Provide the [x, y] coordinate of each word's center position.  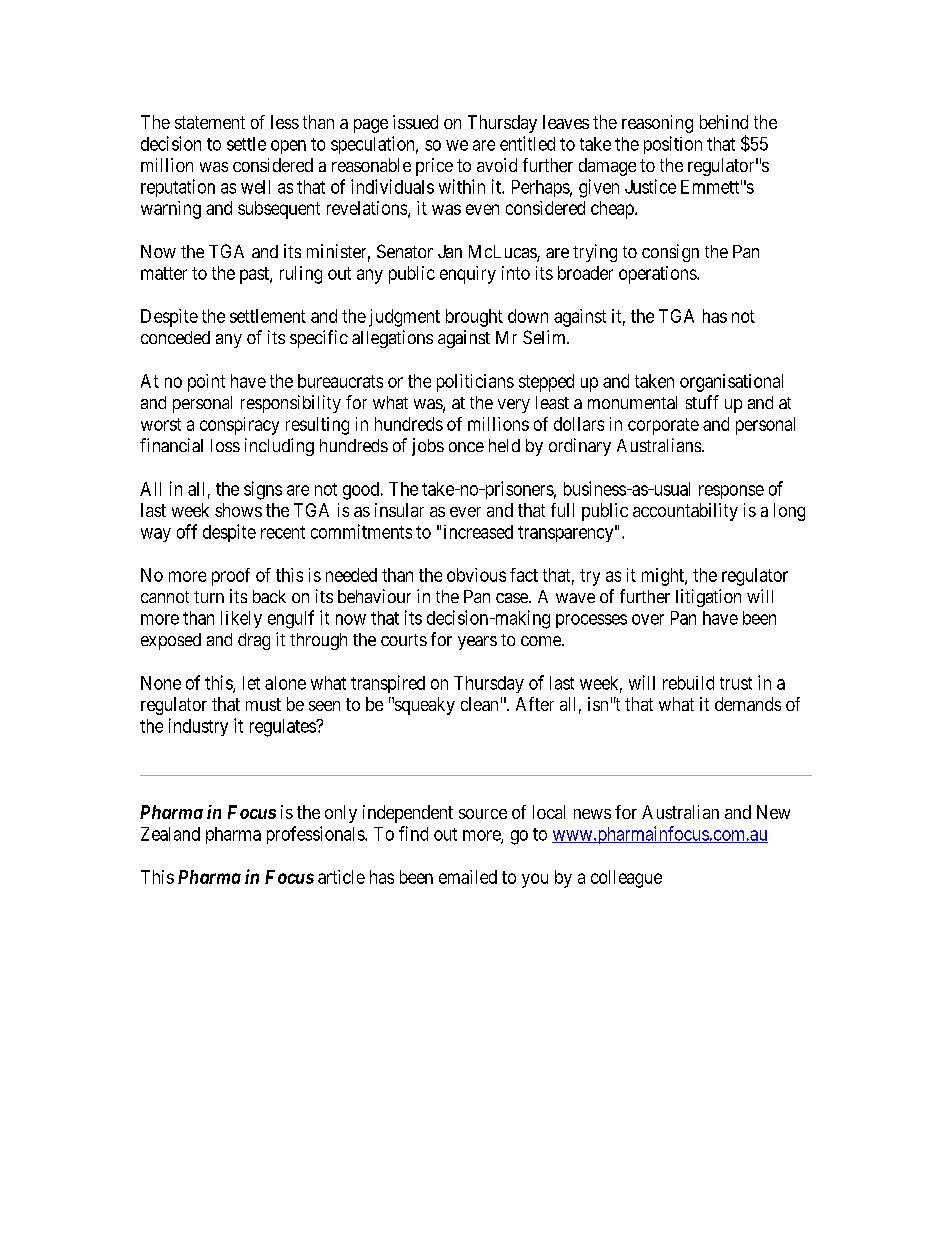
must [263, 704]
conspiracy [239, 426]
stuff [702, 402]
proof [231, 577]
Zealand [170, 834]
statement [210, 122]
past [255, 275]
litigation [708, 598]
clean [479, 704]
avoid [497, 165]
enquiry [468, 275]
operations [658, 275]
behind [724, 122]
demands [748, 704]
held [504, 445]
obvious [476, 575]
